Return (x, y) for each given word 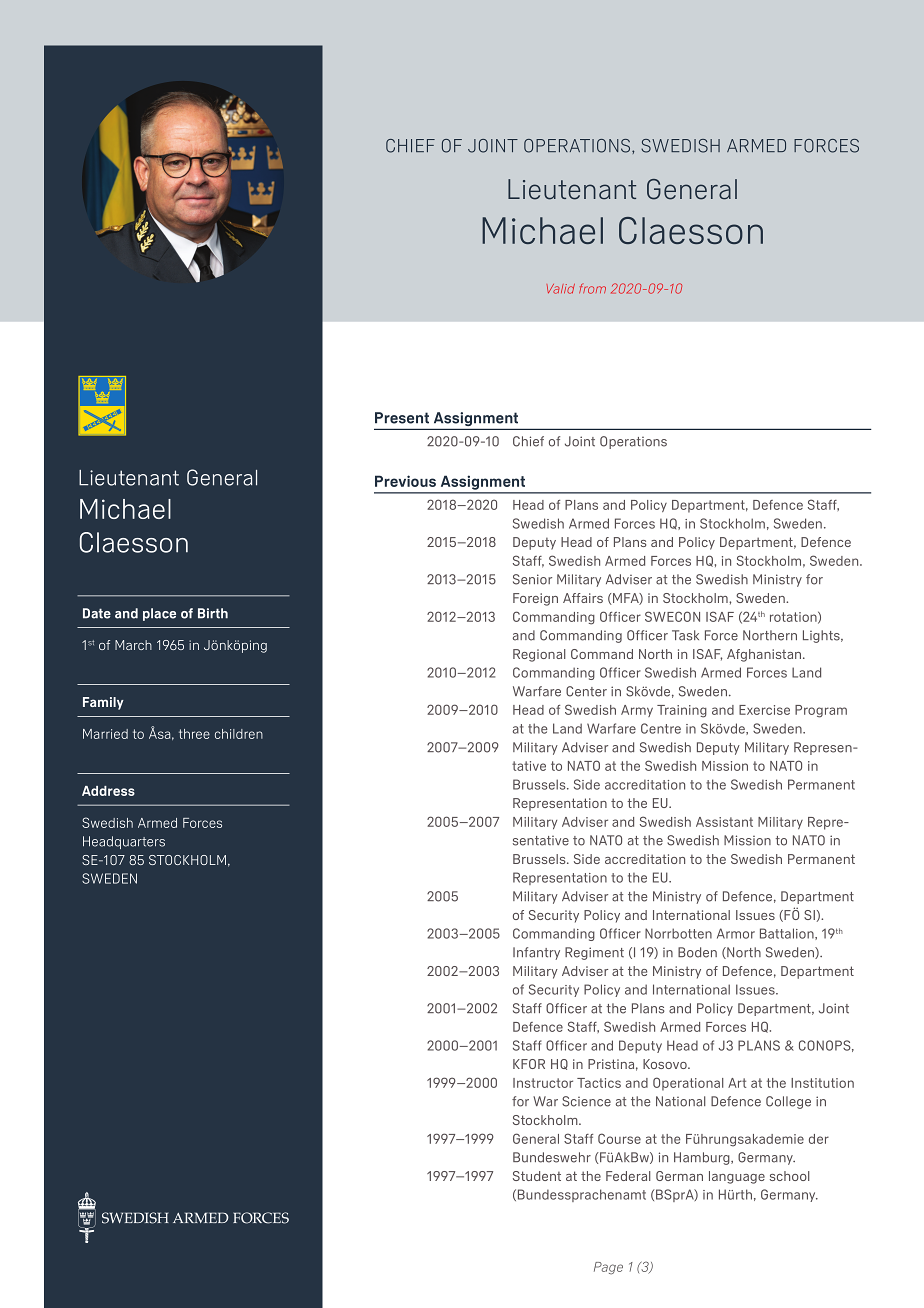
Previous (405, 481)
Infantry (536, 953)
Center (586, 691)
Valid (561, 289)
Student (537, 1176)
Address (108, 791)
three (194, 734)
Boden (697, 952)
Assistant (724, 822)
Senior (532, 579)
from (592, 289)
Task (685, 635)
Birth (213, 613)
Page (608, 1268)
